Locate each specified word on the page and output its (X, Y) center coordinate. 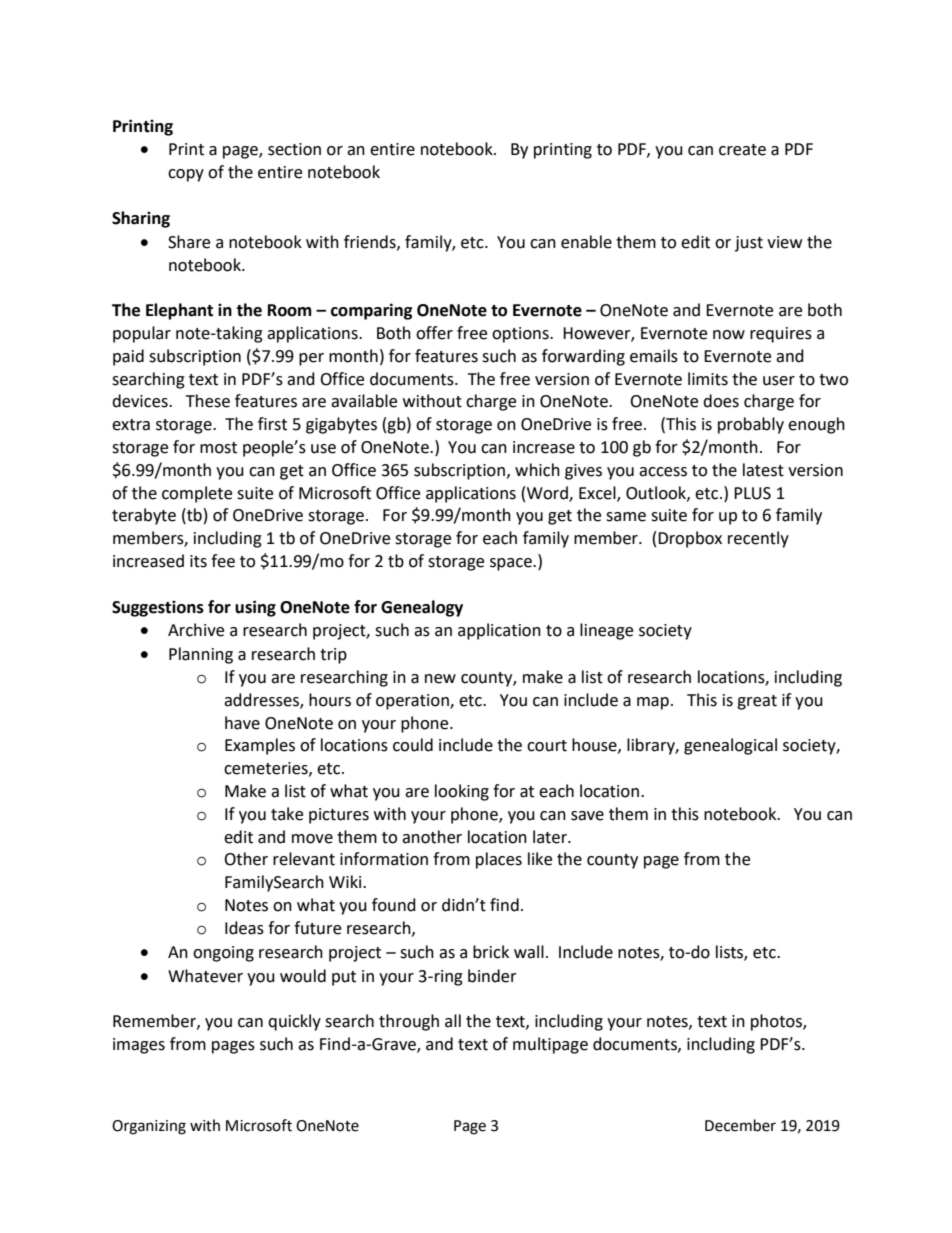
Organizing (149, 1127)
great (757, 702)
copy (186, 175)
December (740, 1125)
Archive (196, 630)
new (440, 679)
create (742, 150)
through (409, 1022)
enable (586, 242)
